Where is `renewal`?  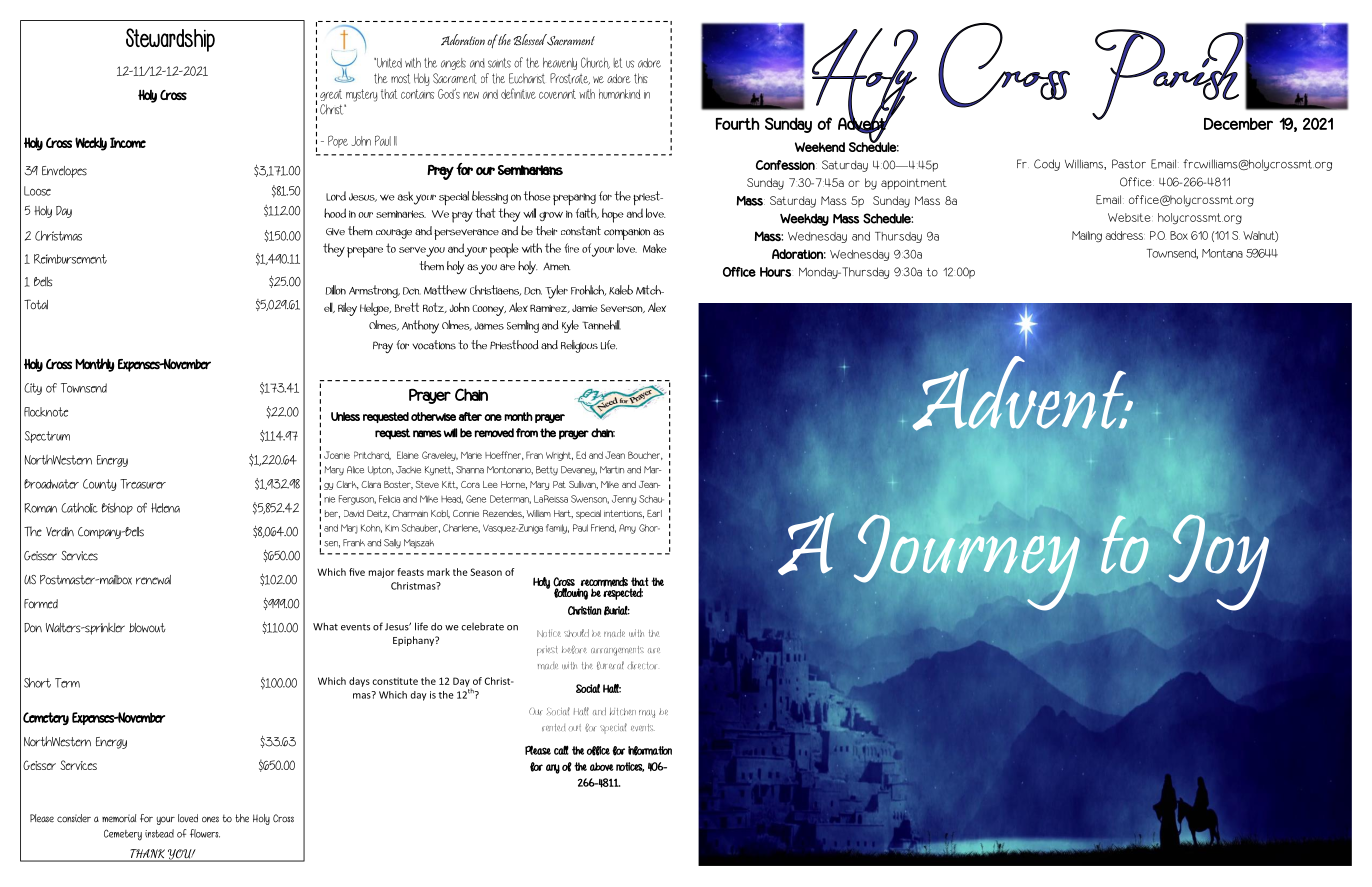
renewal is located at coordinates (153, 580).
